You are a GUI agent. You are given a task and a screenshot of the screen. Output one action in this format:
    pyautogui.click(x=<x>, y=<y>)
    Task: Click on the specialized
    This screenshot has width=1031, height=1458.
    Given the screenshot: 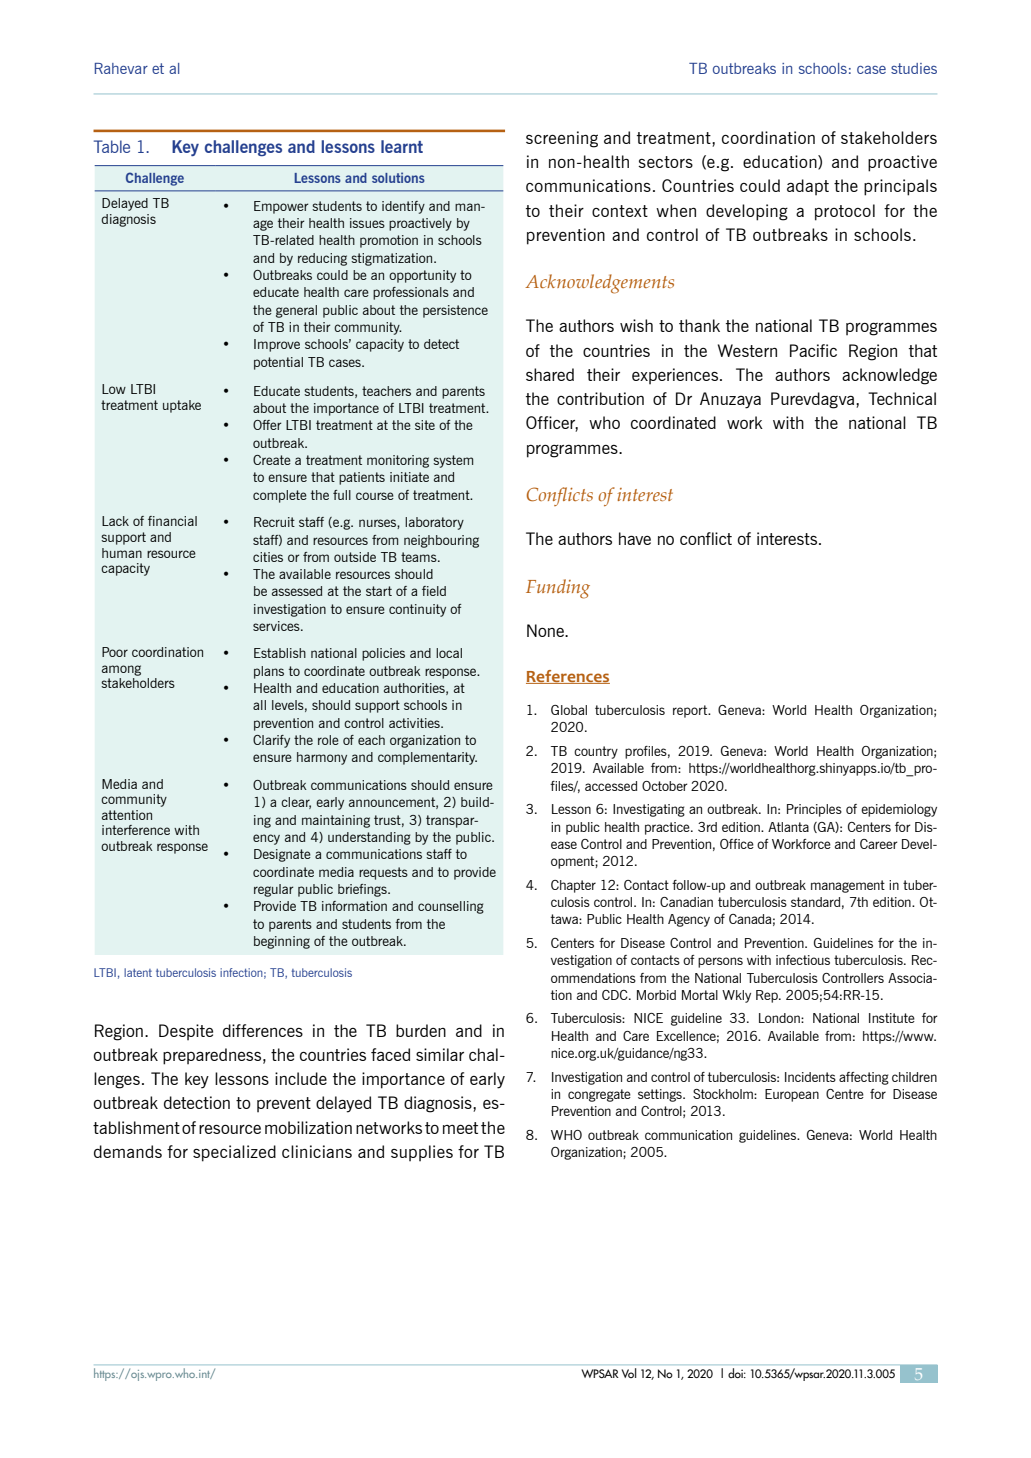 What is the action you would take?
    pyautogui.click(x=234, y=1153)
